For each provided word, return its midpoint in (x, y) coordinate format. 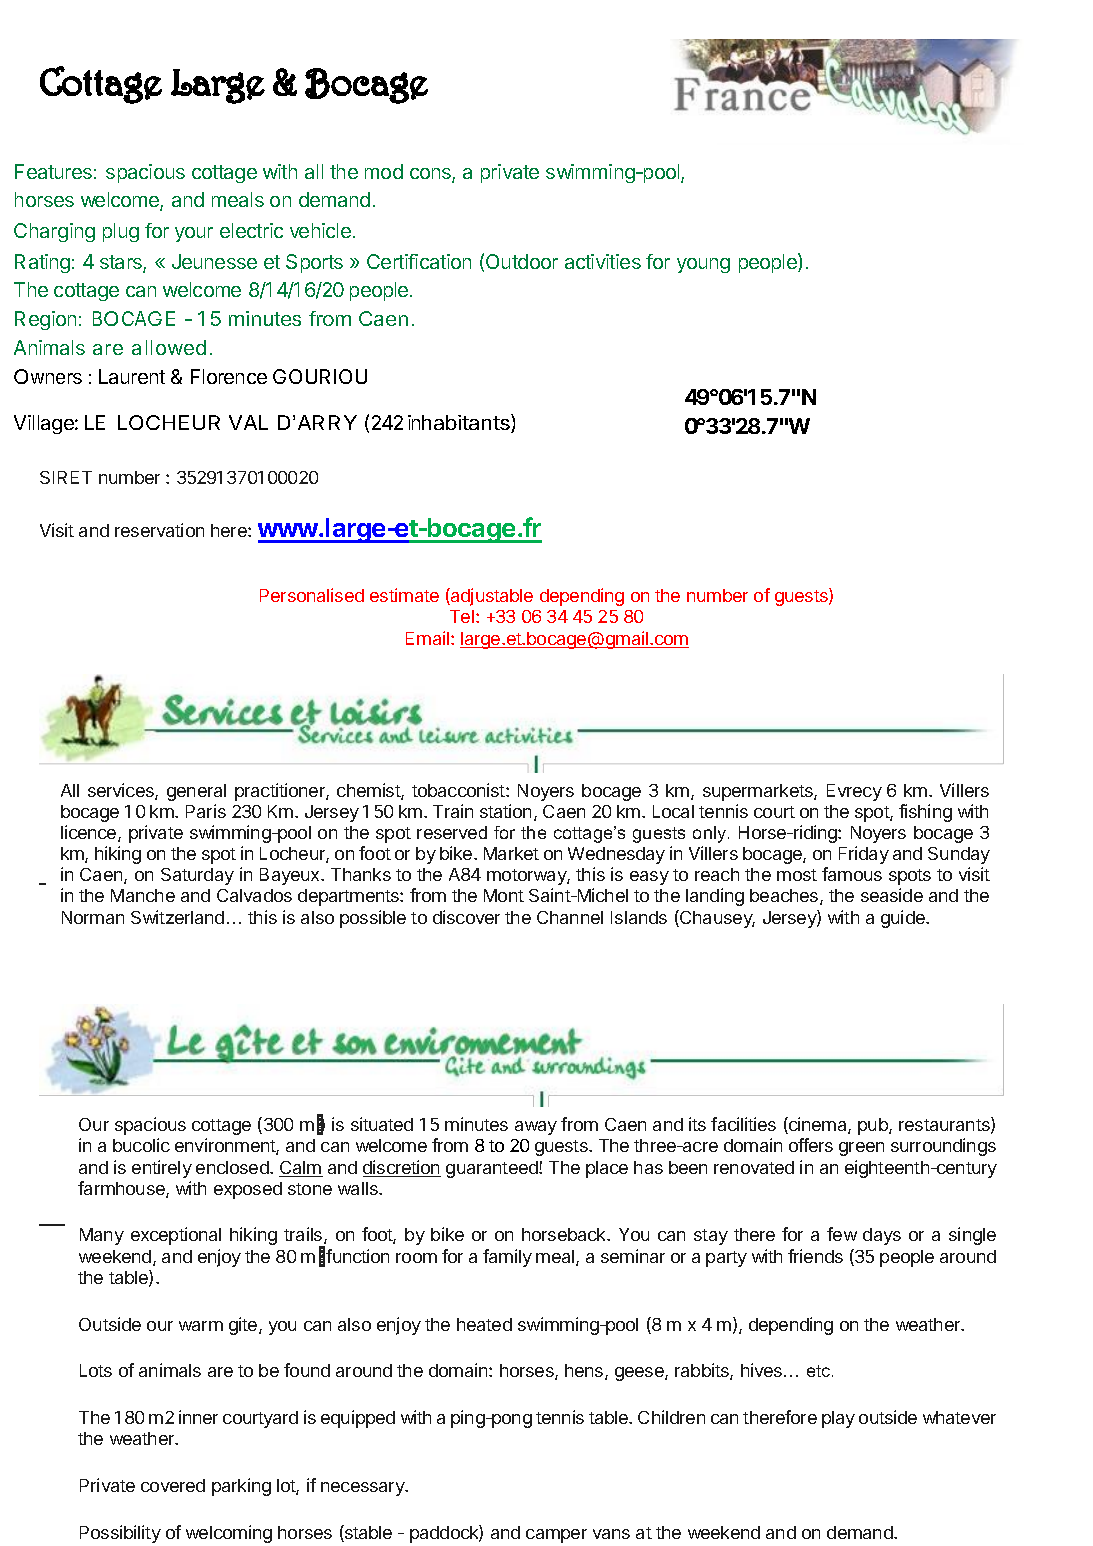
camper (556, 1536)
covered (173, 1485)
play (838, 1419)
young (703, 265)
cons (431, 175)
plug (121, 232)
